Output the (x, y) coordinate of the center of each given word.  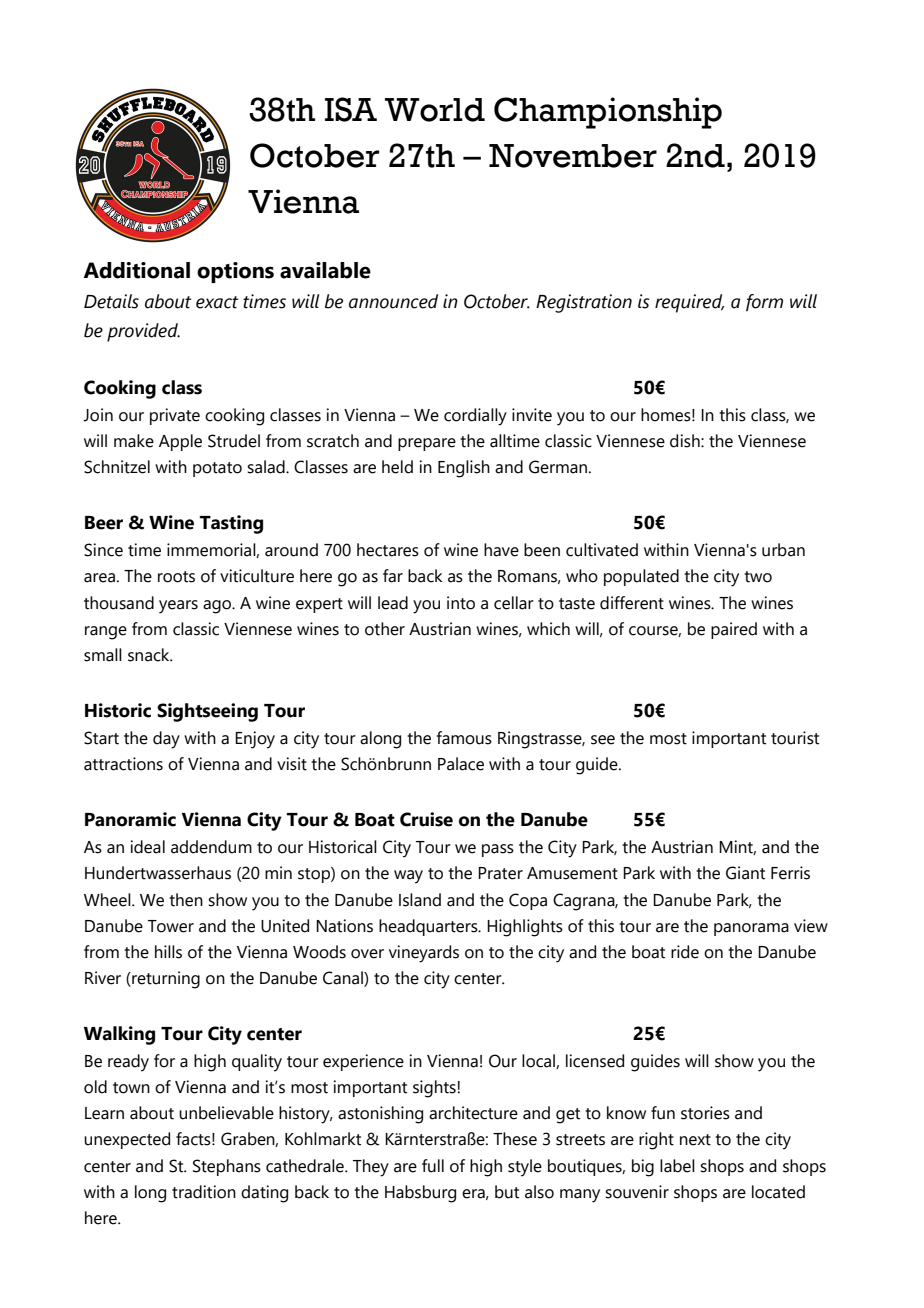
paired (734, 630)
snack (150, 655)
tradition (204, 1192)
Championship (608, 113)
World (435, 110)
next (695, 1140)
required (689, 303)
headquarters (429, 927)
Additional (137, 270)
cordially (475, 417)
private (175, 416)
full (433, 1166)
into (461, 603)
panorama (751, 929)
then (186, 900)
